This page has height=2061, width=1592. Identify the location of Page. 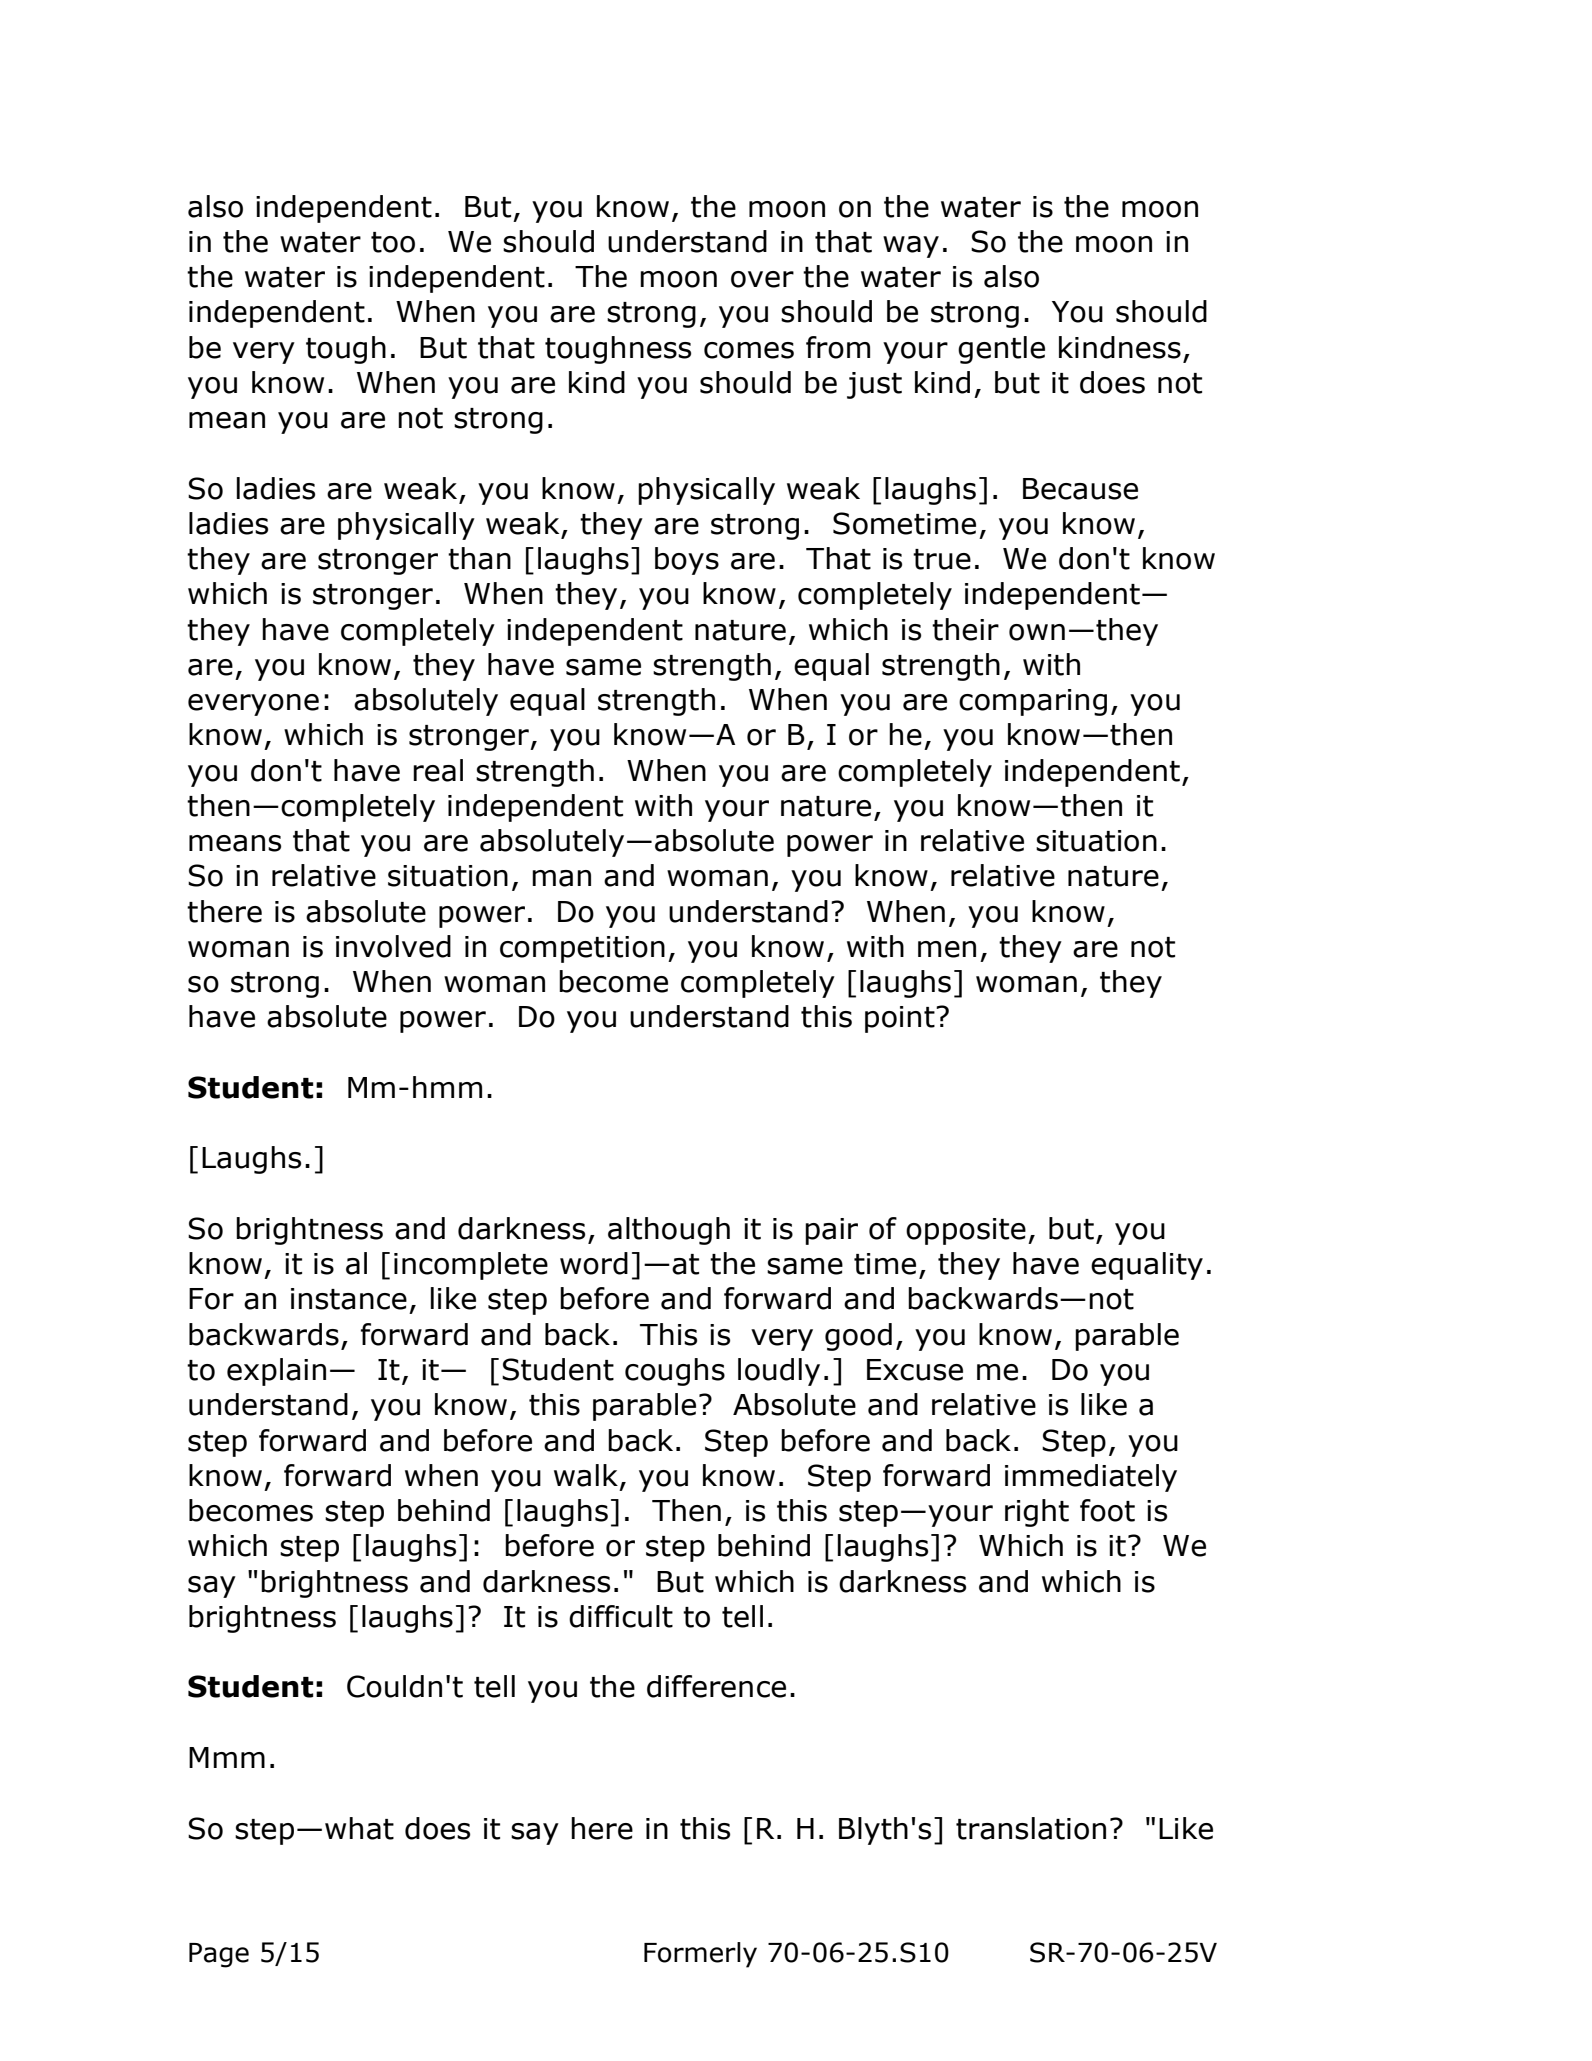
(219, 1955).
